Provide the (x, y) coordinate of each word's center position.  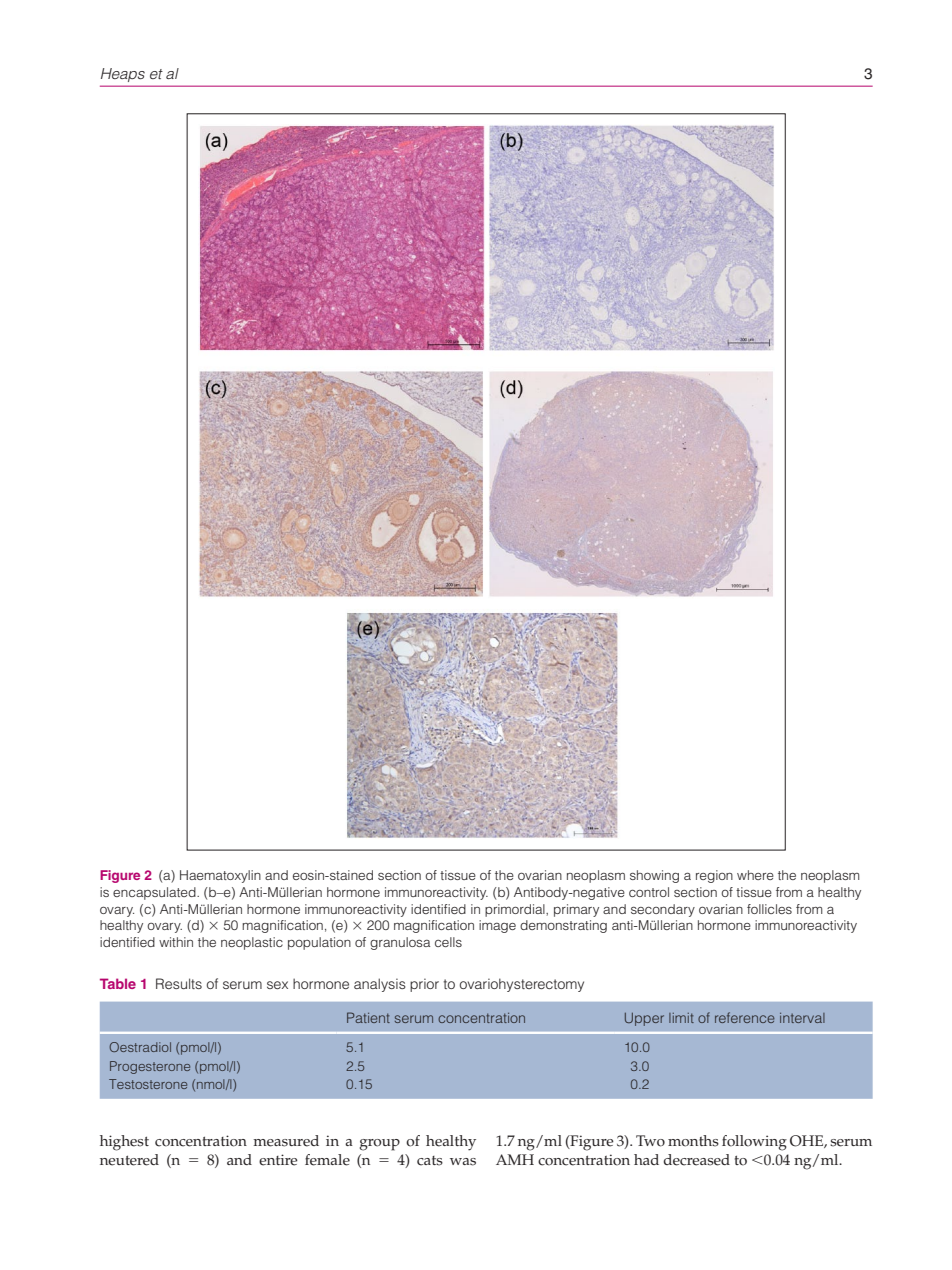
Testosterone (148, 1084)
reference (745, 1017)
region (714, 876)
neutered (129, 1160)
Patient (368, 1017)
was (463, 1162)
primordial (516, 910)
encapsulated (155, 893)
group (380, 1145)
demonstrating (563, 926)
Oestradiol (140, 1047)
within (176, 942)
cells (448, 942)
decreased (696, 1160)
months (693, 1141)
